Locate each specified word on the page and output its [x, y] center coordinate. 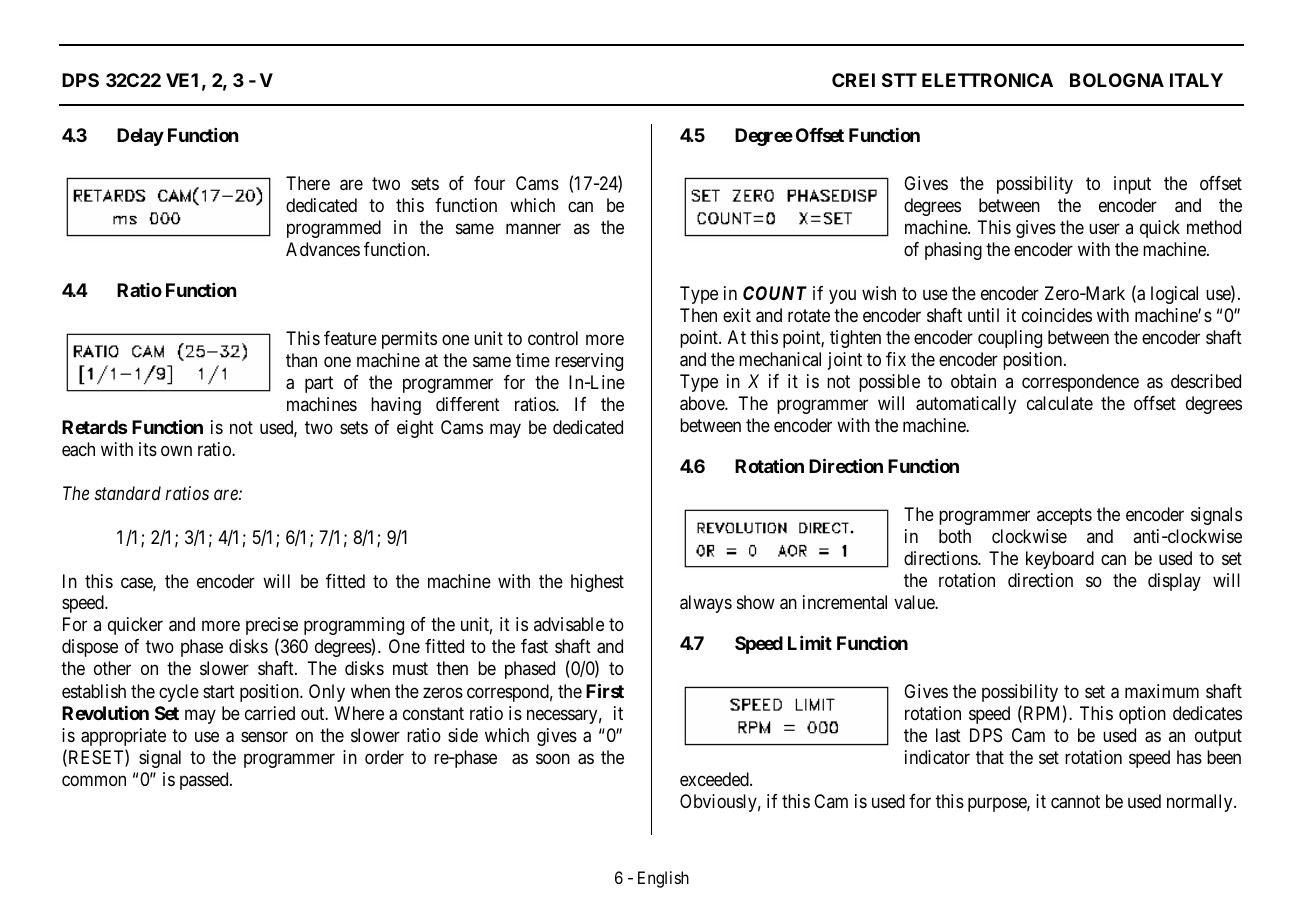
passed [205, 781]
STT [899, 80]
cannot [1075, 802]
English [663, 879]
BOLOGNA [1117, 80]
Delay [140, 137]
